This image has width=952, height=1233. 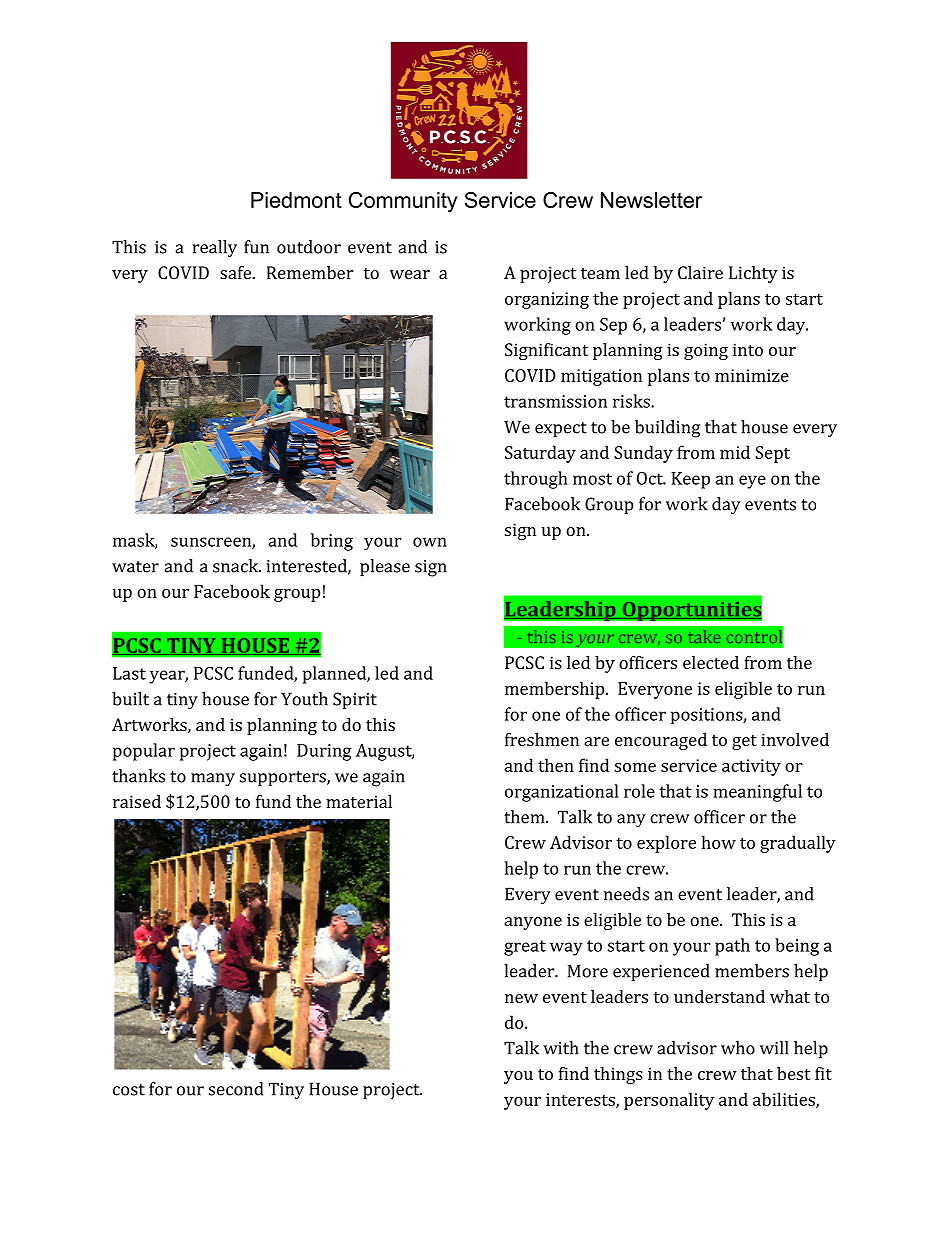 I want to click on many, so click(x=213, y=780).
